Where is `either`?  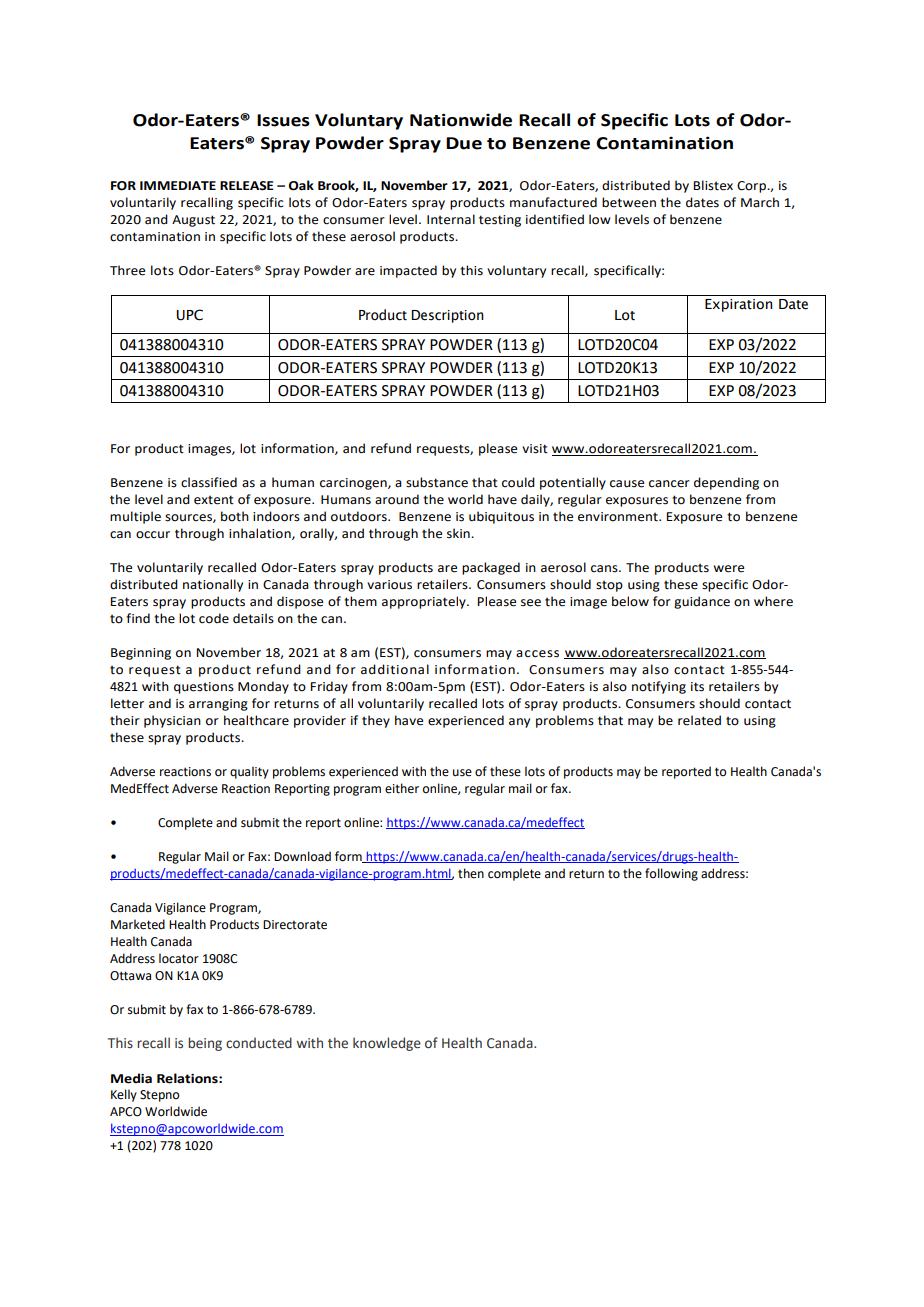
either is located at coordinates (402, 788).
